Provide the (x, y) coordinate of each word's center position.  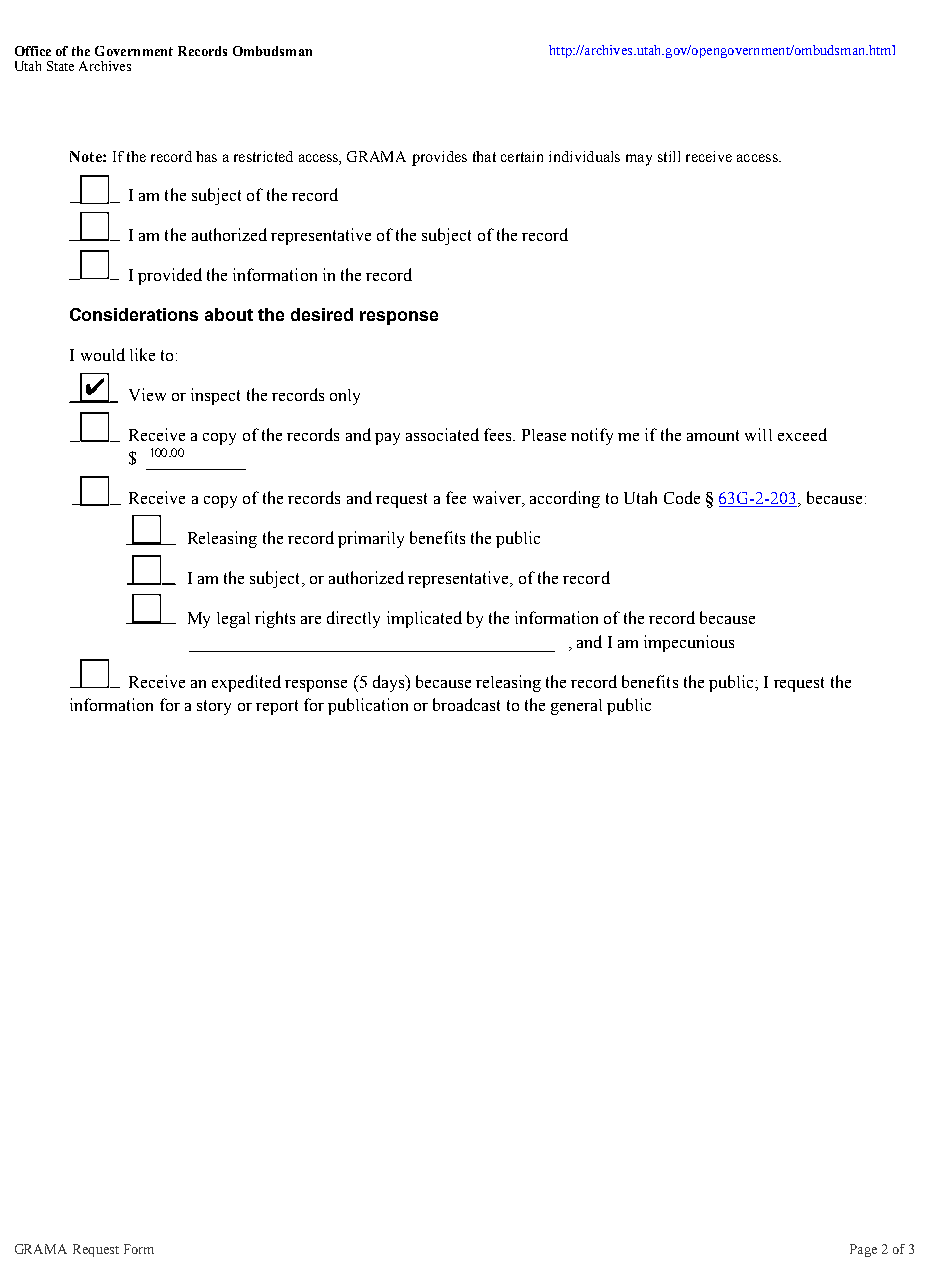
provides (439, 158)
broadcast (466, 704)
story (214, 707)
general (576, 707)
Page (863, 1250)
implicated (424, 619)
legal (233, 620)
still (669, 156)
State (60, 66)
